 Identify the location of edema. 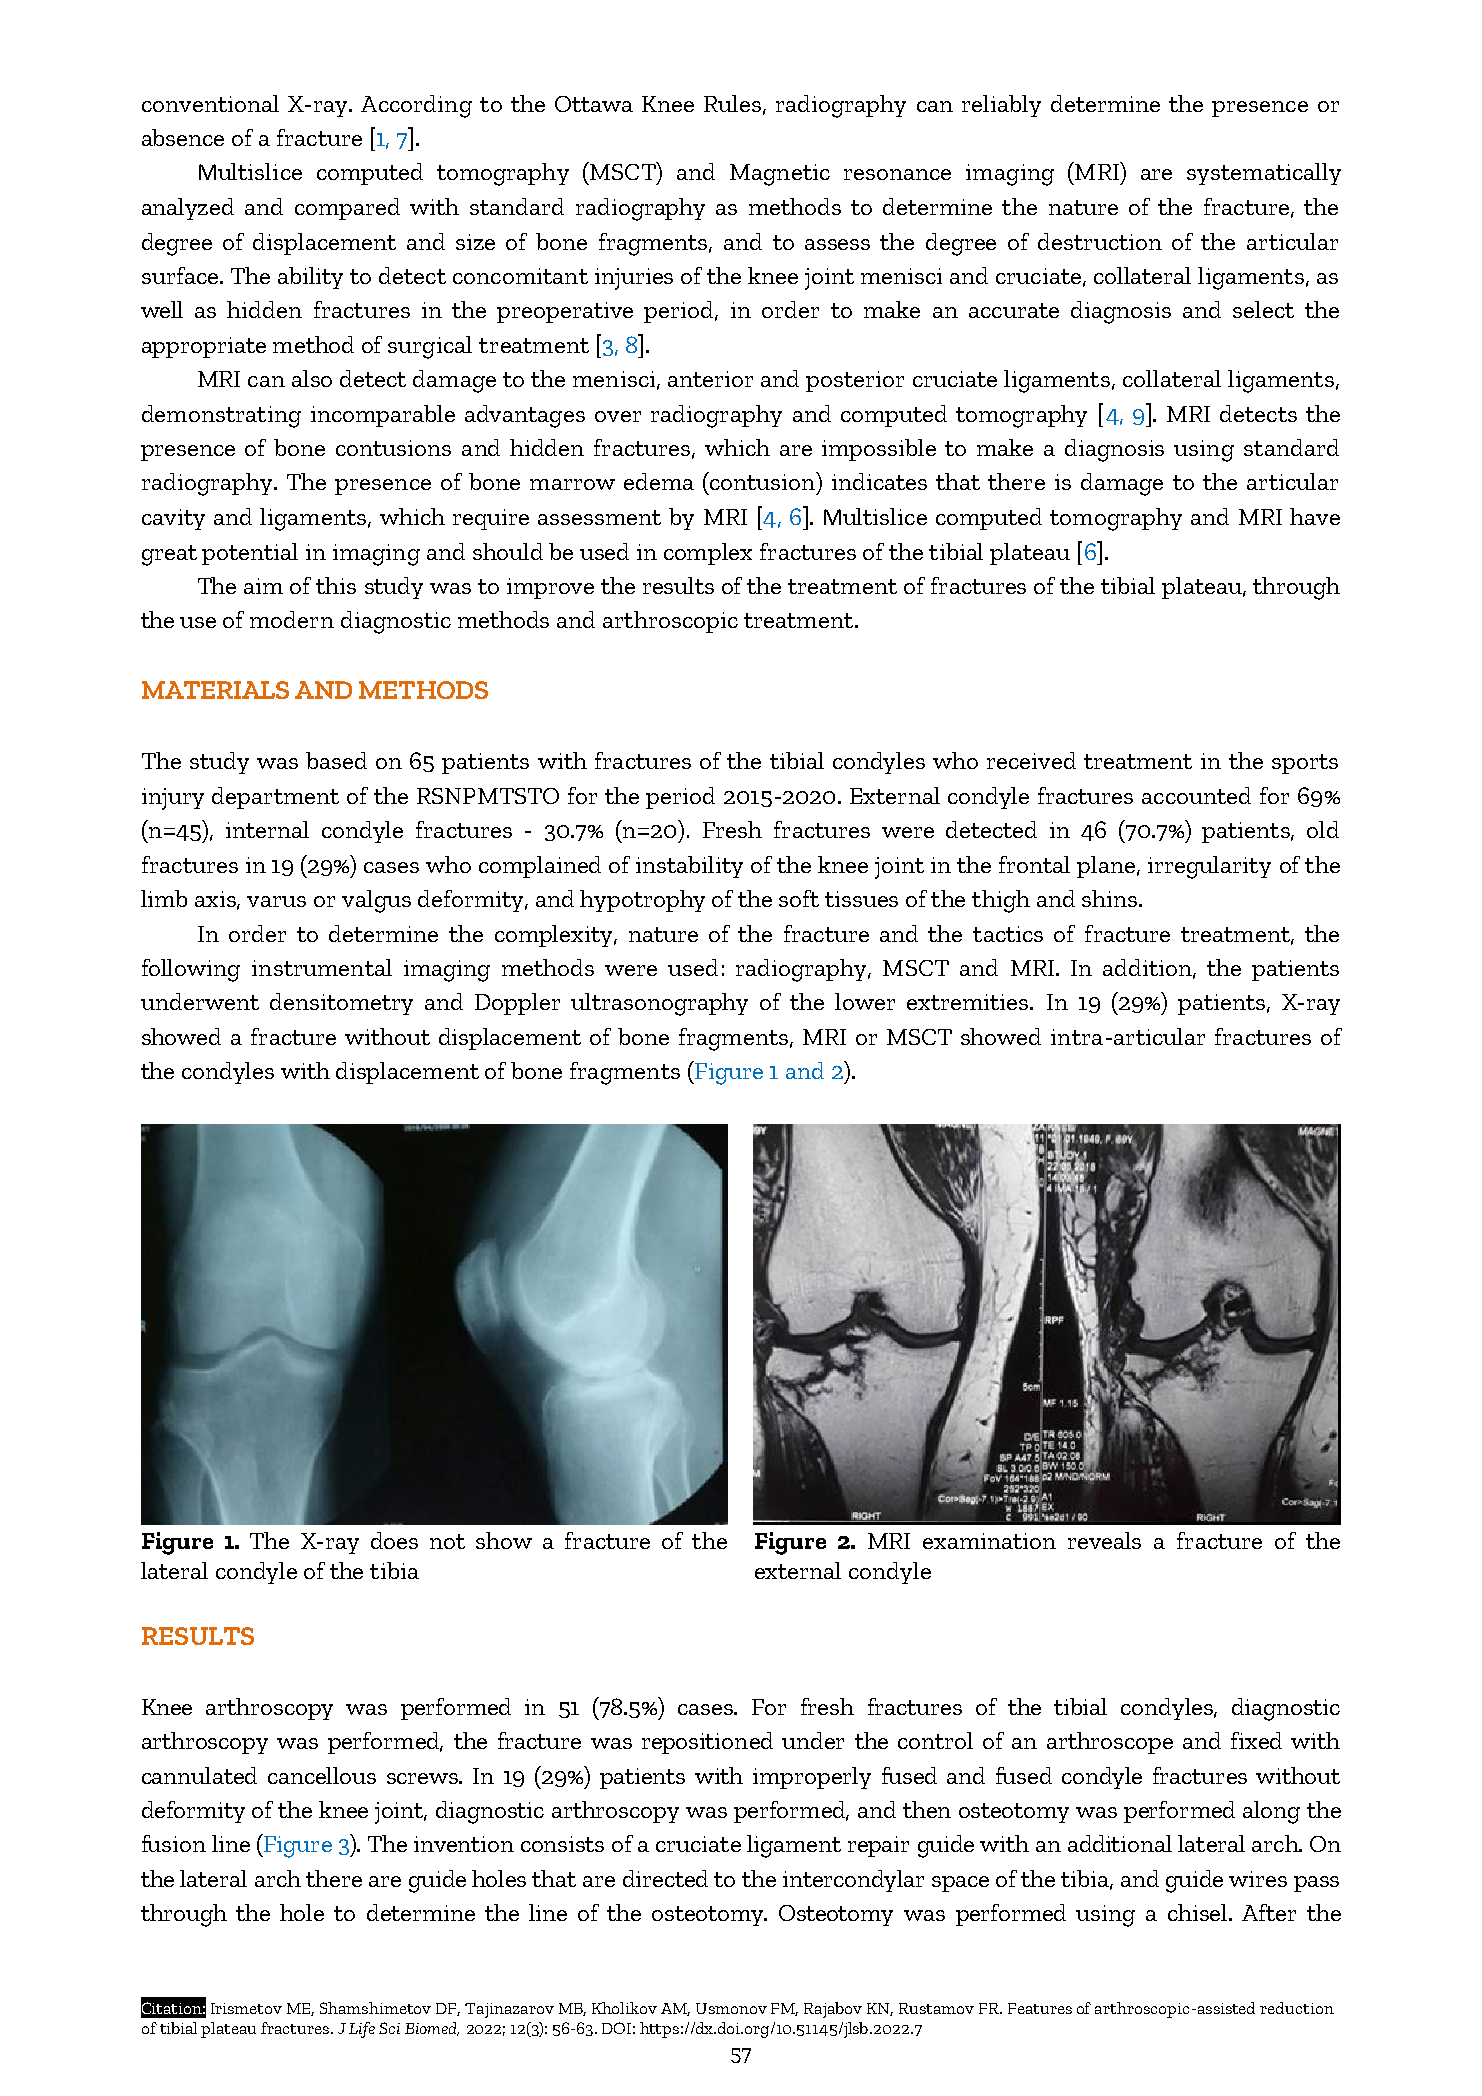
(659, 481).
